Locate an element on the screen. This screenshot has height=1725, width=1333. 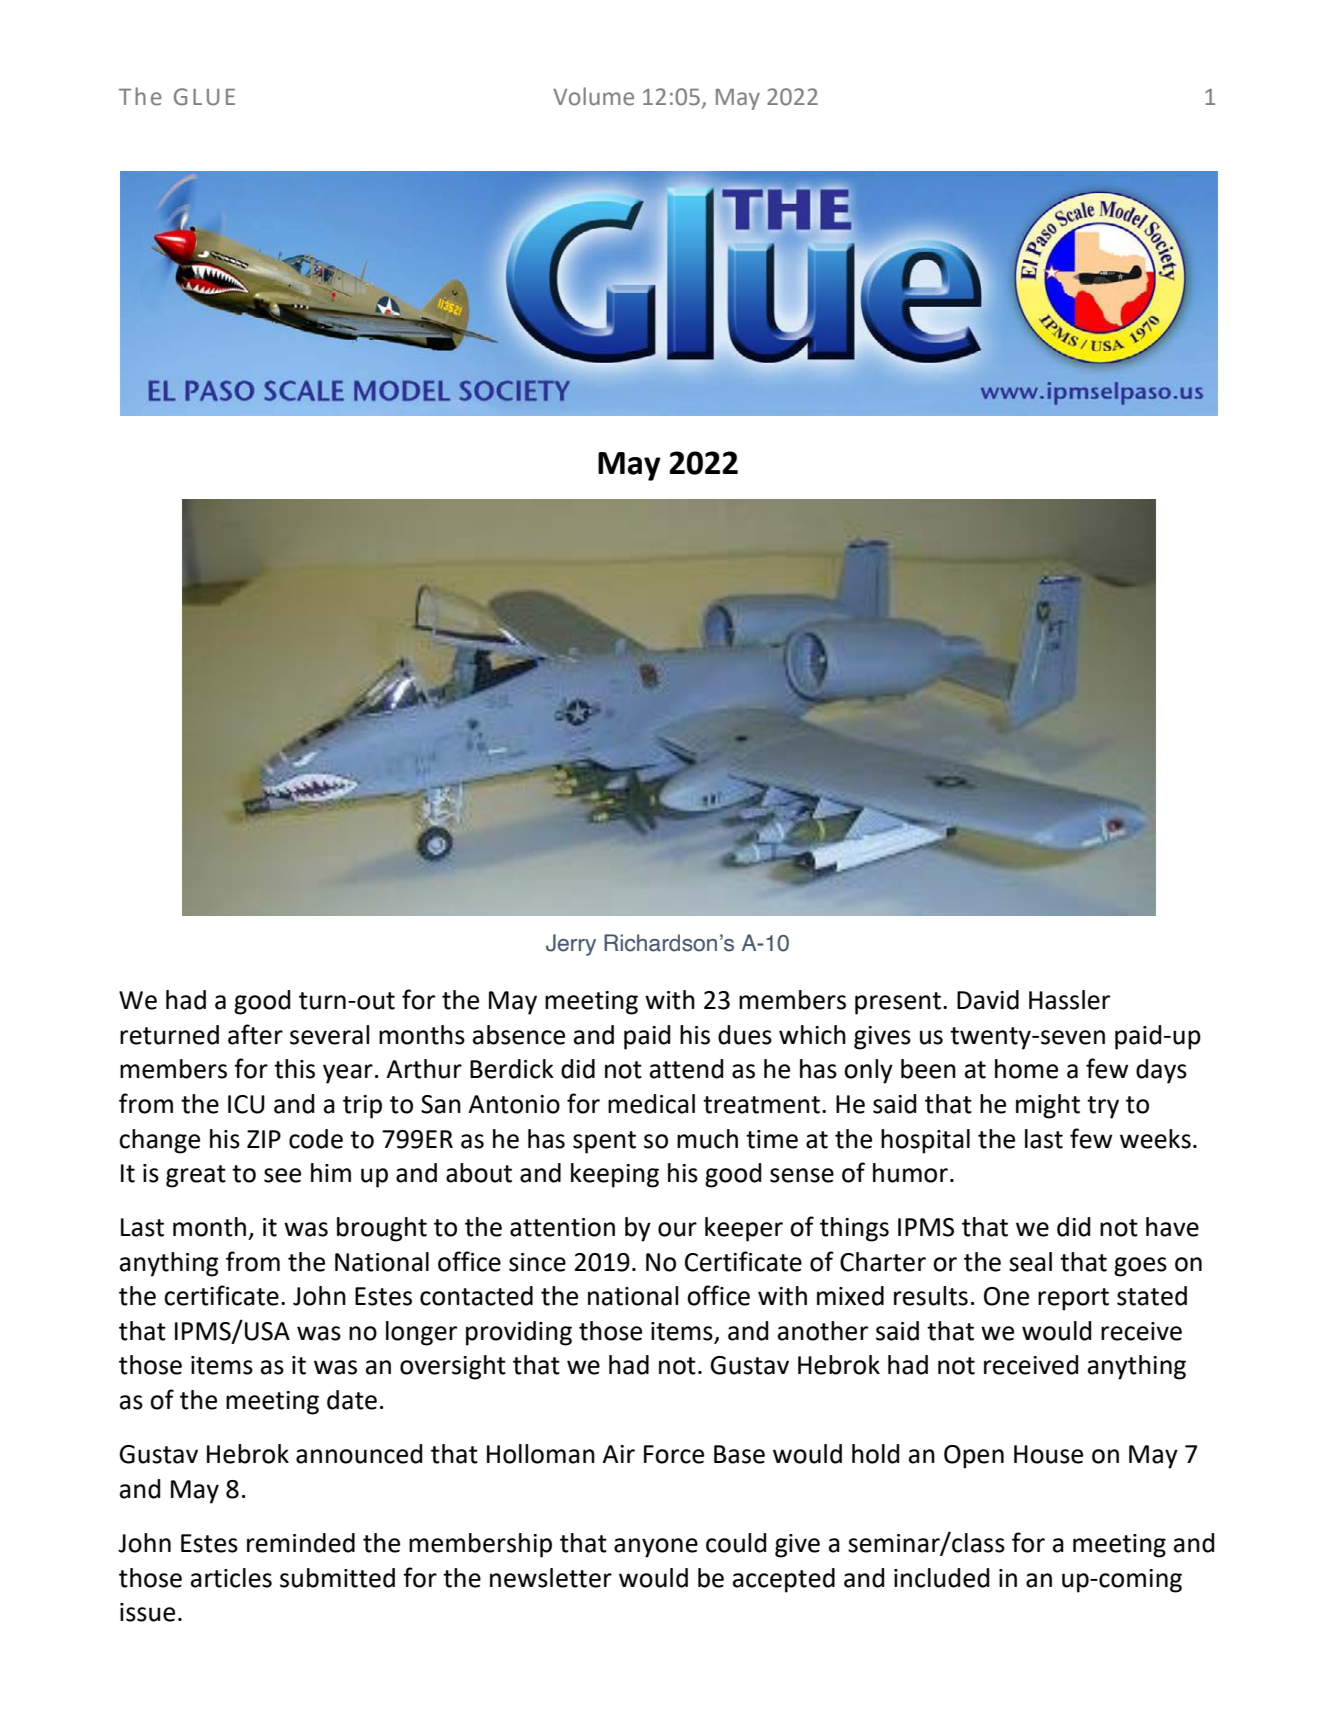
GLUE is located at coordinates (204, 97).
